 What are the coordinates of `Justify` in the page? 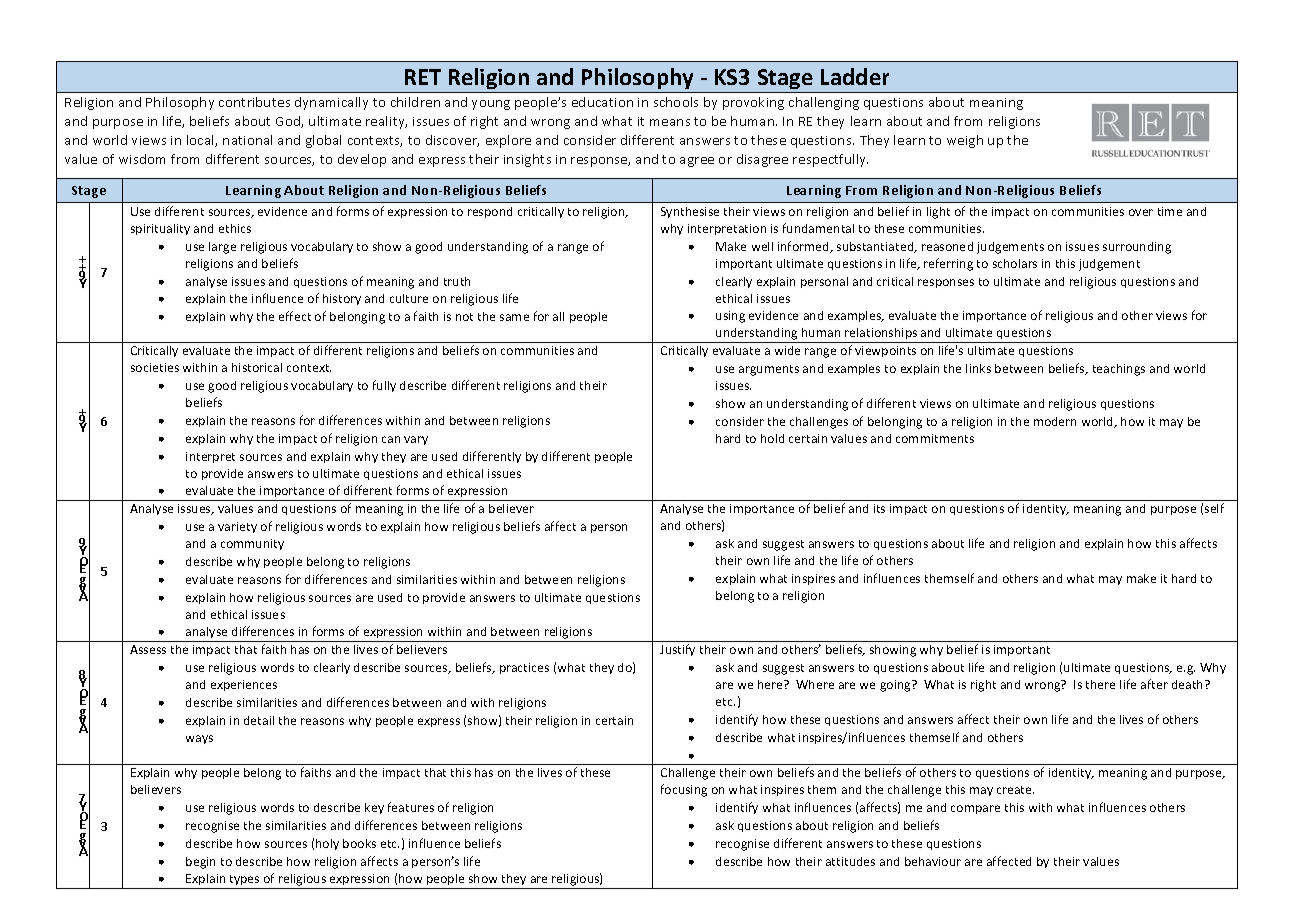 It's located at (677, 650).
